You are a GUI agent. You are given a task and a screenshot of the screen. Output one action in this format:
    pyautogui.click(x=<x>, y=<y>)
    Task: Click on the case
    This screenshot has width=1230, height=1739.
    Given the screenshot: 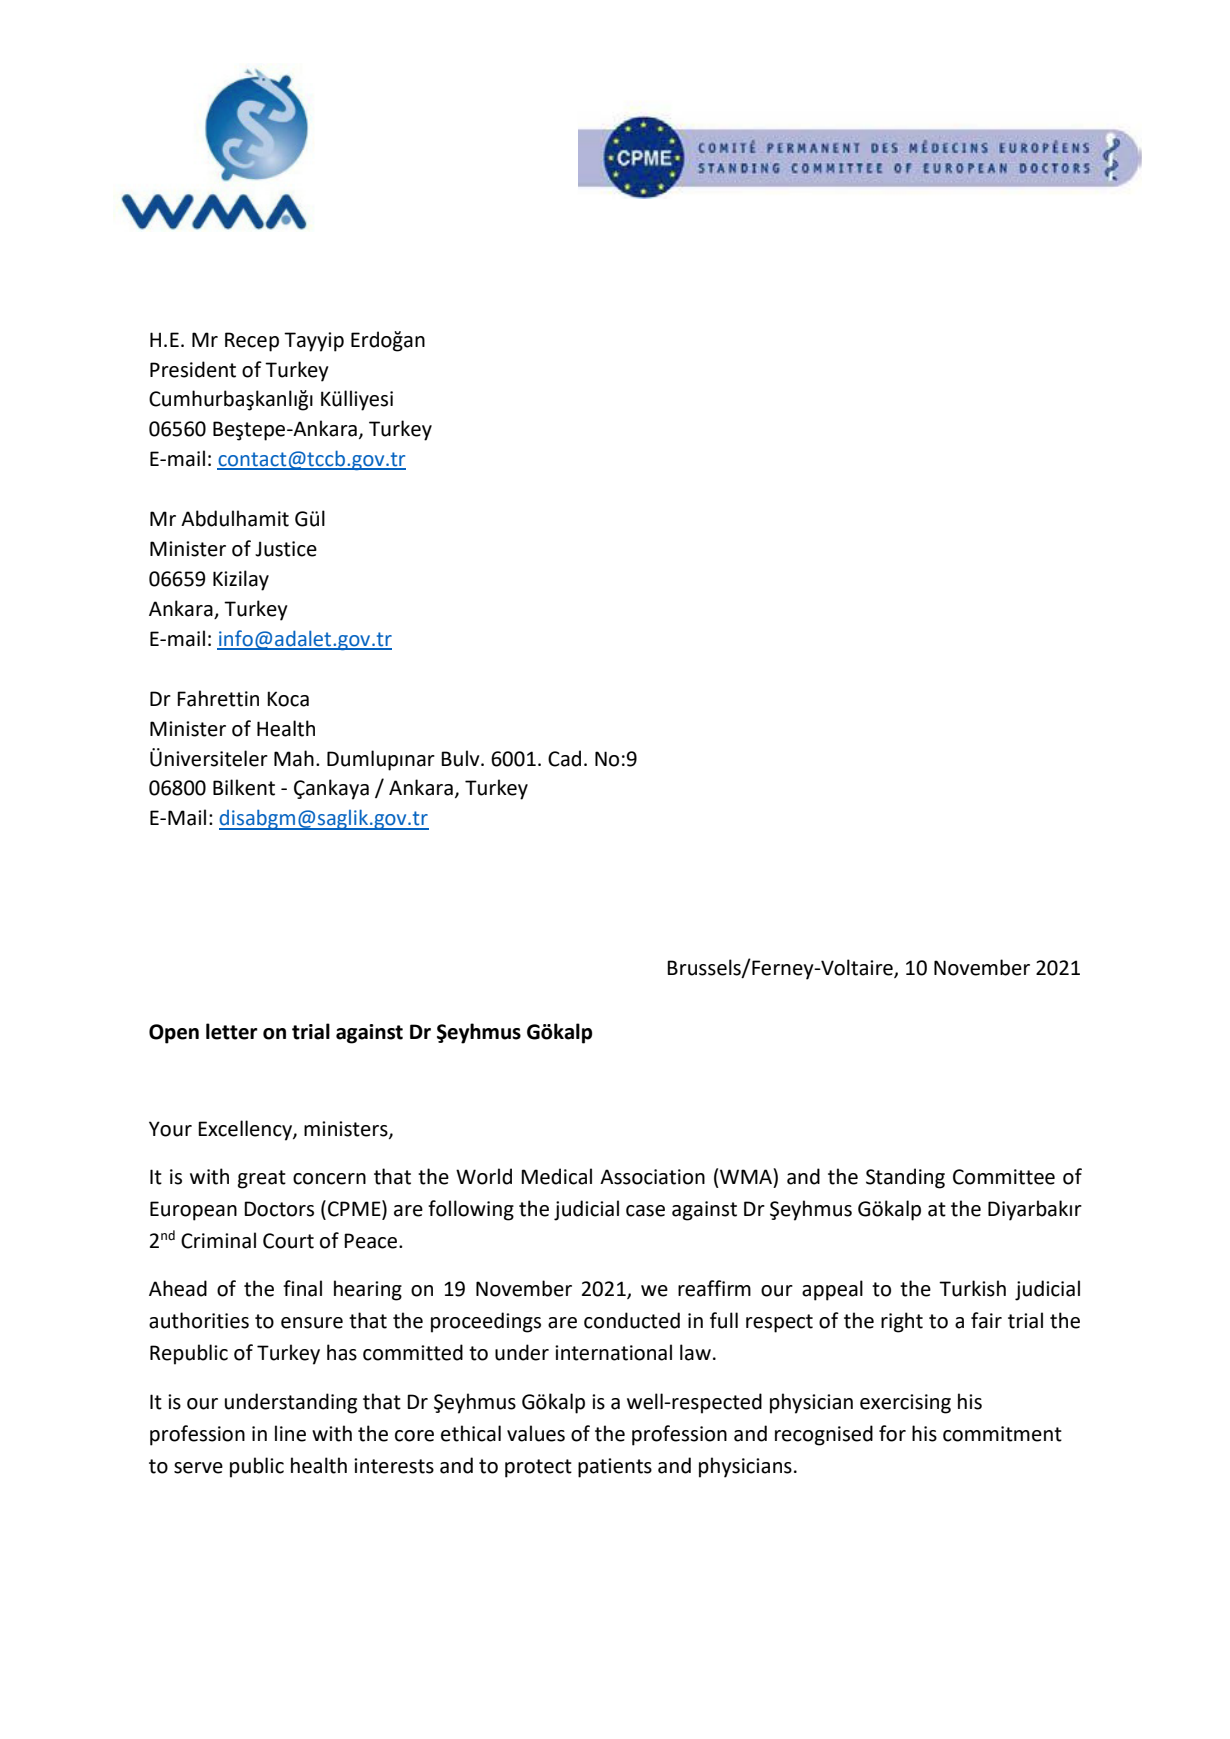 What is the action you would take?
    pyautogui.click(x=645, y=1211)
